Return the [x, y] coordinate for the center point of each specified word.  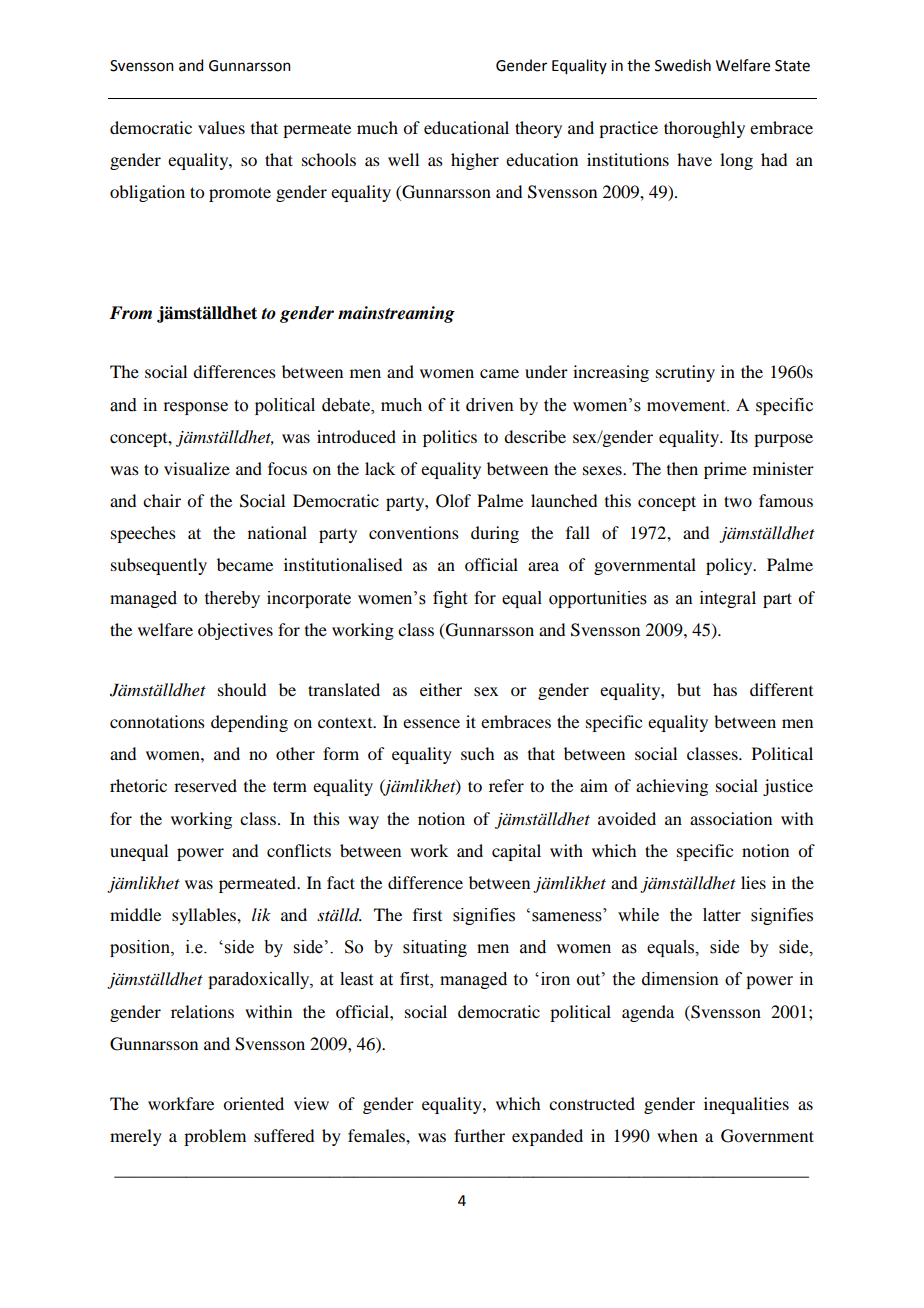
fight [450, 599]
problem [215, 1137]
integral [728, 599]
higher [475, 161]
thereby [232, 599]
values [221, 127]
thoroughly [704, 129]
